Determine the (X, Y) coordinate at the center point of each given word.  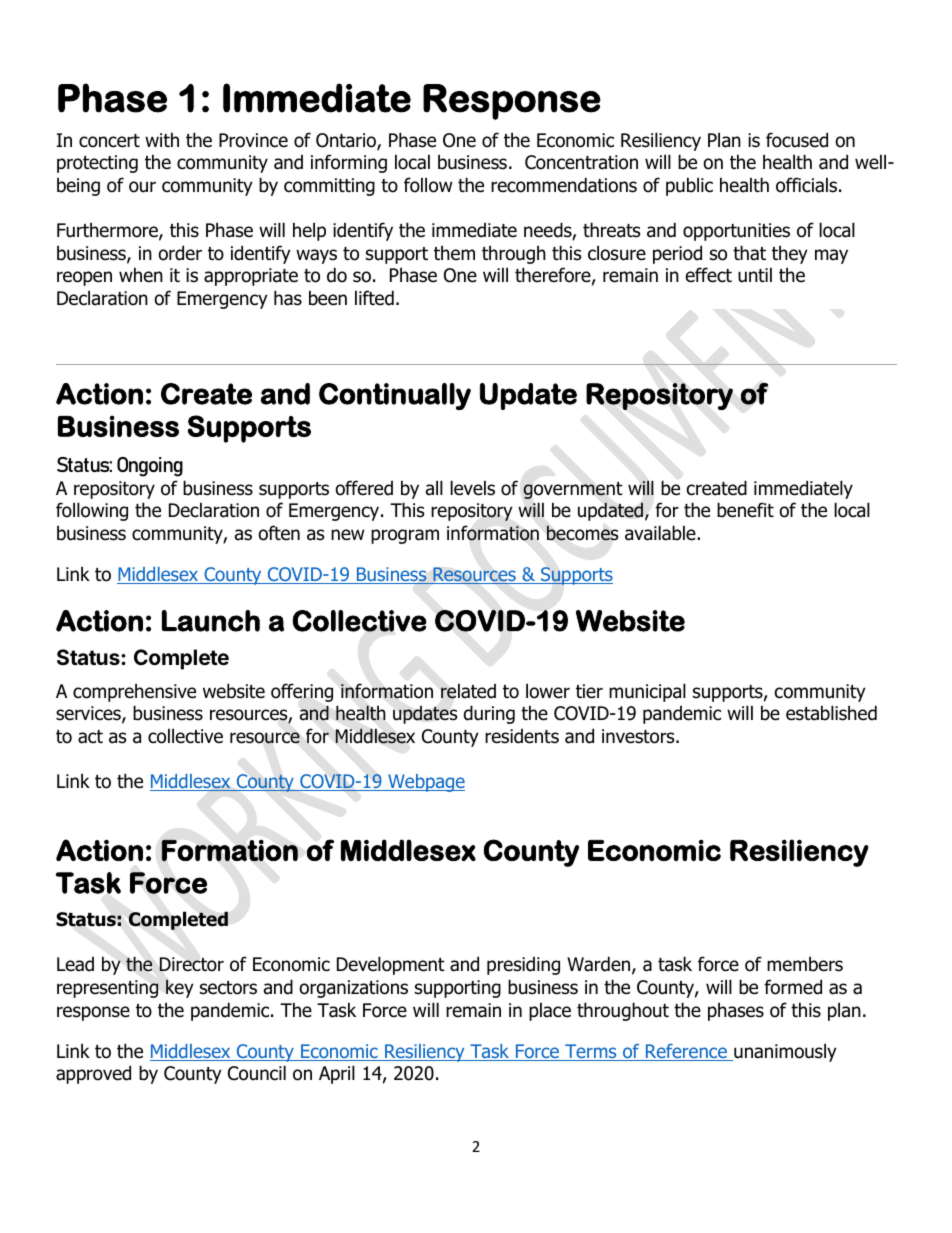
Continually (395, 396)
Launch (211, 621)
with (162, 139)
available (661, 533)
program (405, 536)
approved (93, 1074)
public (689, 186)
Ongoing (150, 467)
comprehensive (134, 692)
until (755, 275)
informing (349, 163)
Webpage (425, 783)
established (831, 713)
